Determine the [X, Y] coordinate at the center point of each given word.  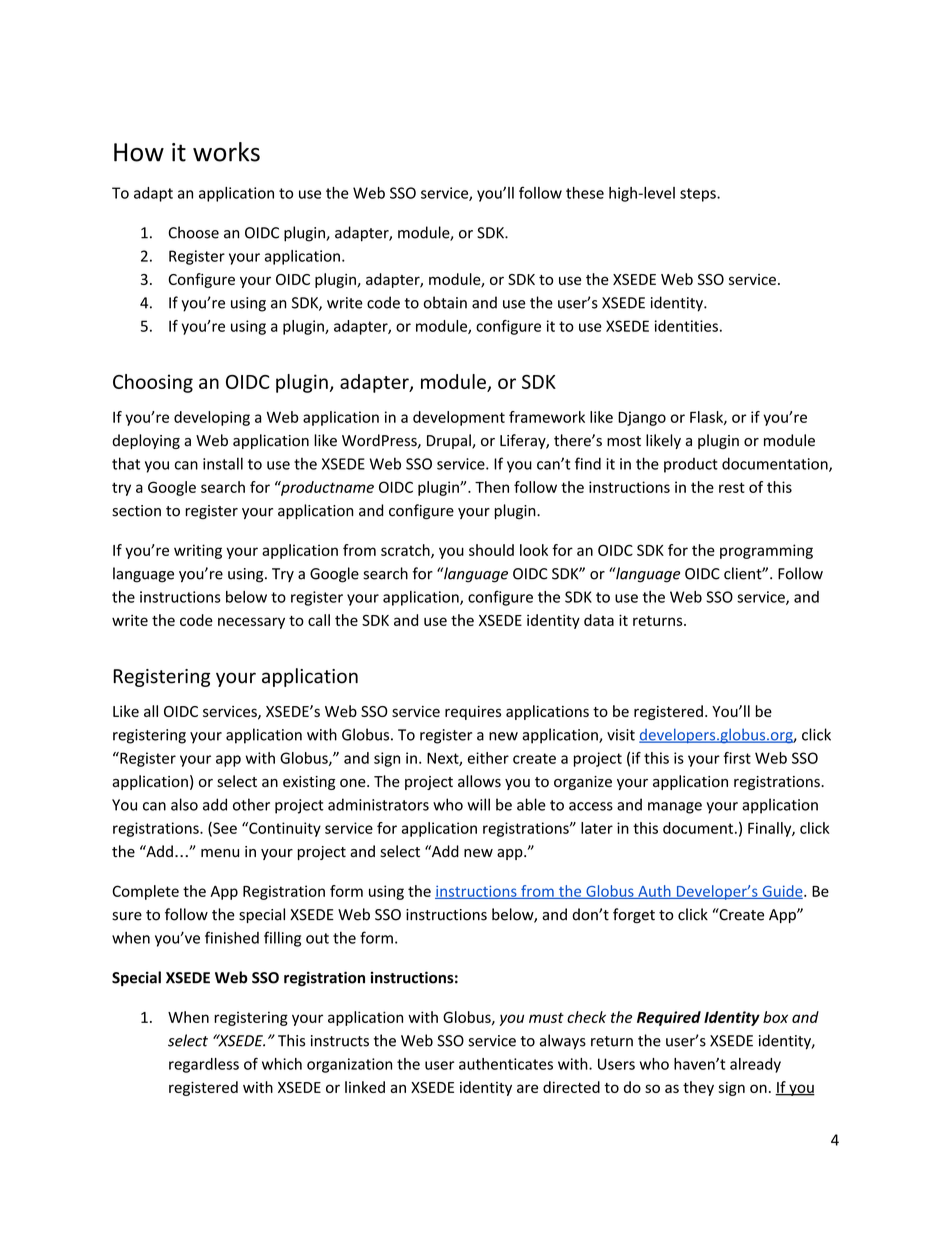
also [184, 804]
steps [699, 195]
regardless [204, 1065]
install [223, 463]
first [737, 758]
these [585, 193]
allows [479, 781]
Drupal [450, 441]
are [527, 1088]
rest [732, 487]
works [226, 152]
